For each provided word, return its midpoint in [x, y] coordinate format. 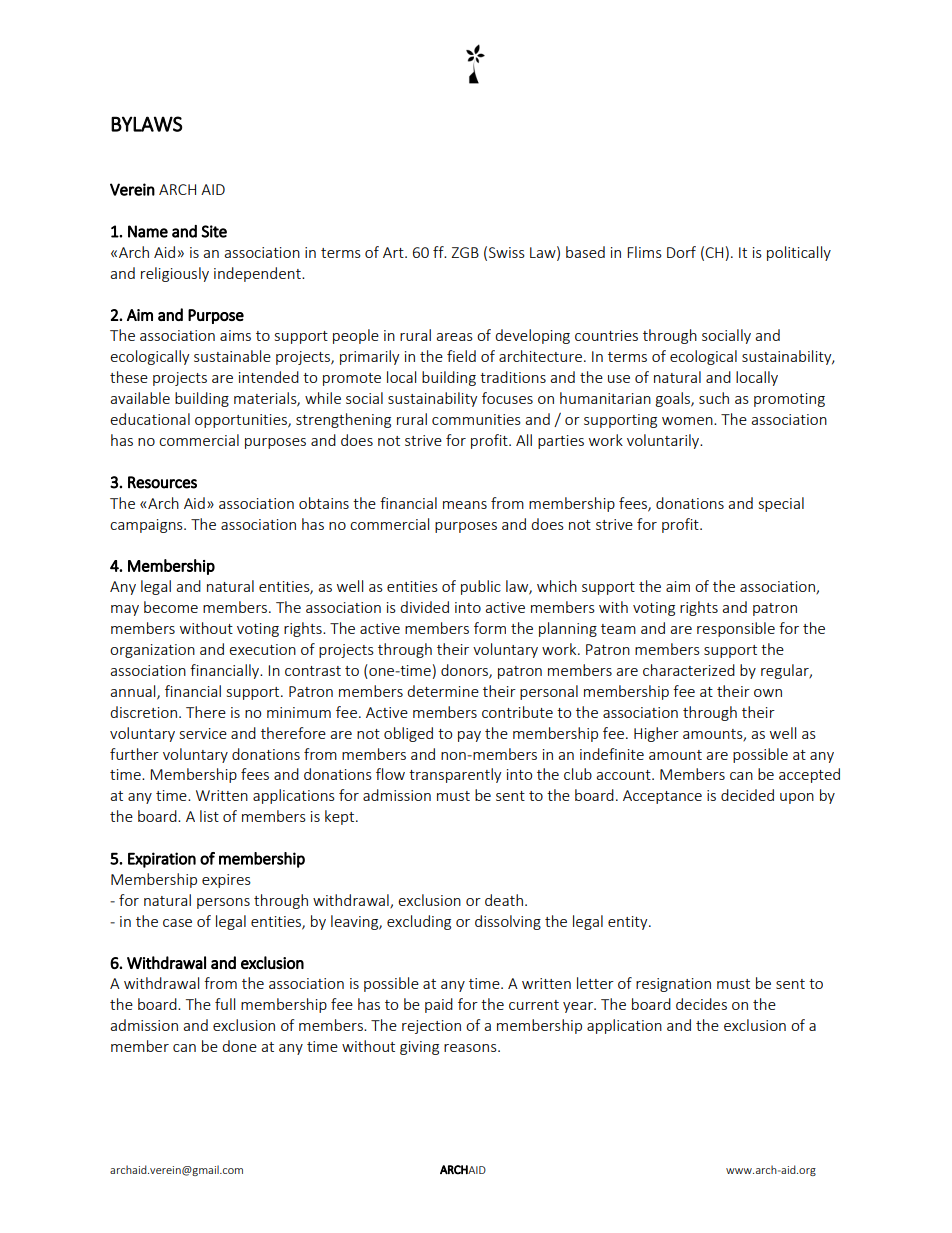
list [209, 816]
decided [747, 795]
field [461, 356]
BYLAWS [147, 124]
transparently [455, 775]
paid [439, 1005]
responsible [736, 629]
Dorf [681, 252]
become [171, 607]
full [225, 1004]
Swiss [507, 252]
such [714, 398]
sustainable [232, 356]
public [481, 587]
